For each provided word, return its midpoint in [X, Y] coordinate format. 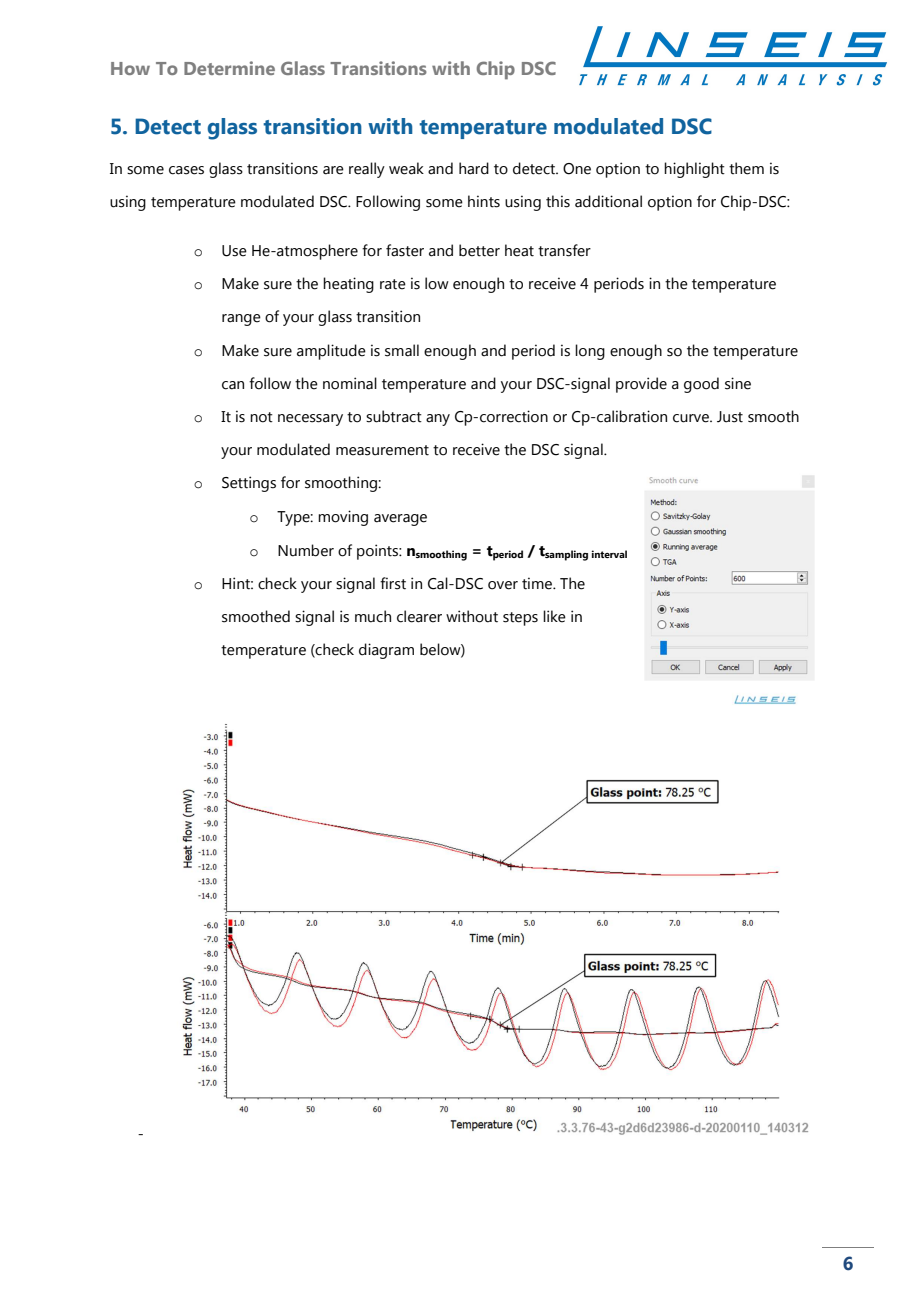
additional [608, 201]
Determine [229, 68]
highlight [694, 170]
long [590, 352]
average [400, 520]
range [241, 320]
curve [692, 418]
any [438, 420]
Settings [249, 484]
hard [474, 168]
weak [406, 168]
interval [609, 554]
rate [393, 284]
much [373, 616]
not [261, 417]
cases [186, 170]
